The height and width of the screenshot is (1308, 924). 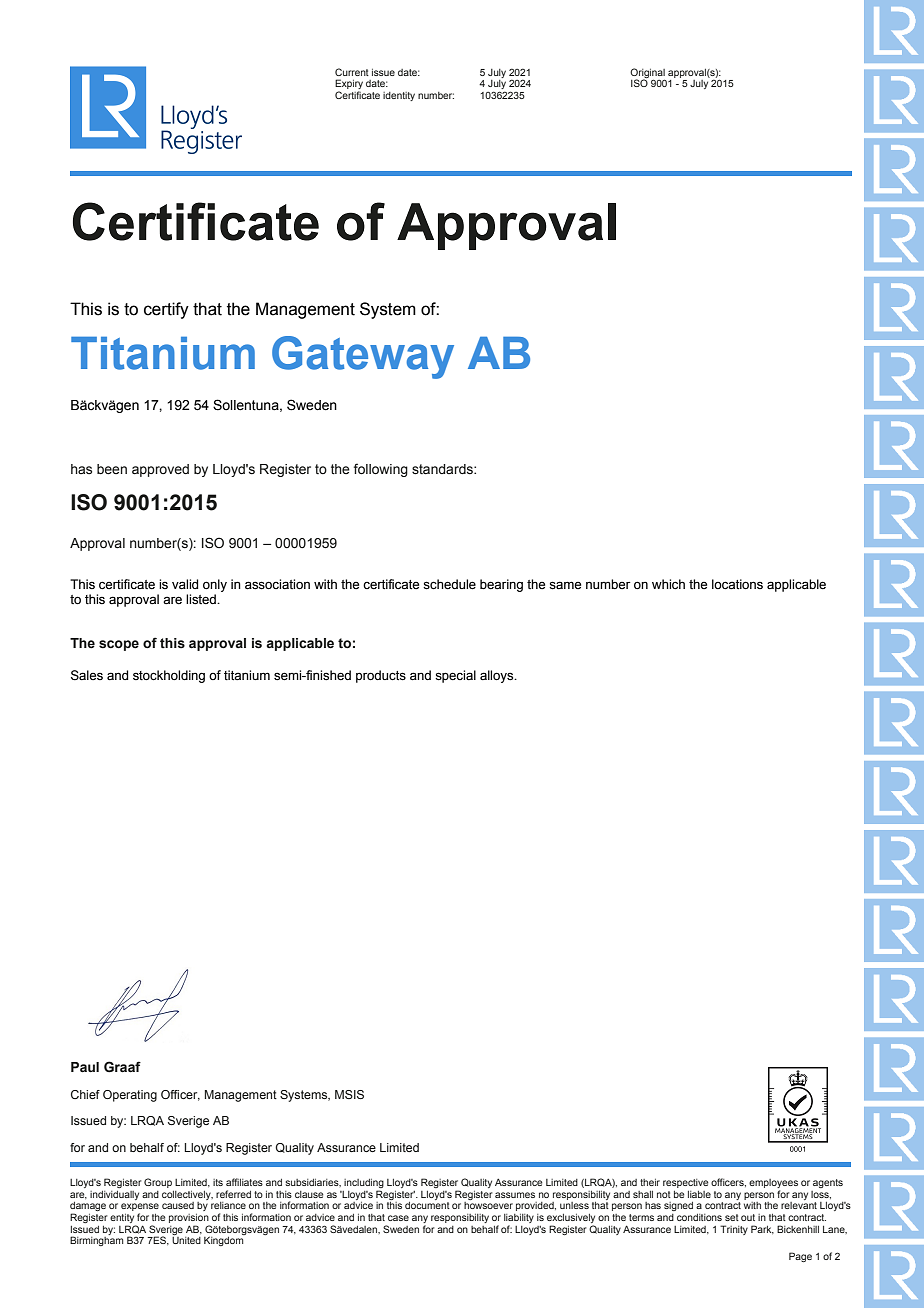 What do you see at coordinates (381, 470) in the screenshot?
I see `following` at bounding box center [381, 470].
